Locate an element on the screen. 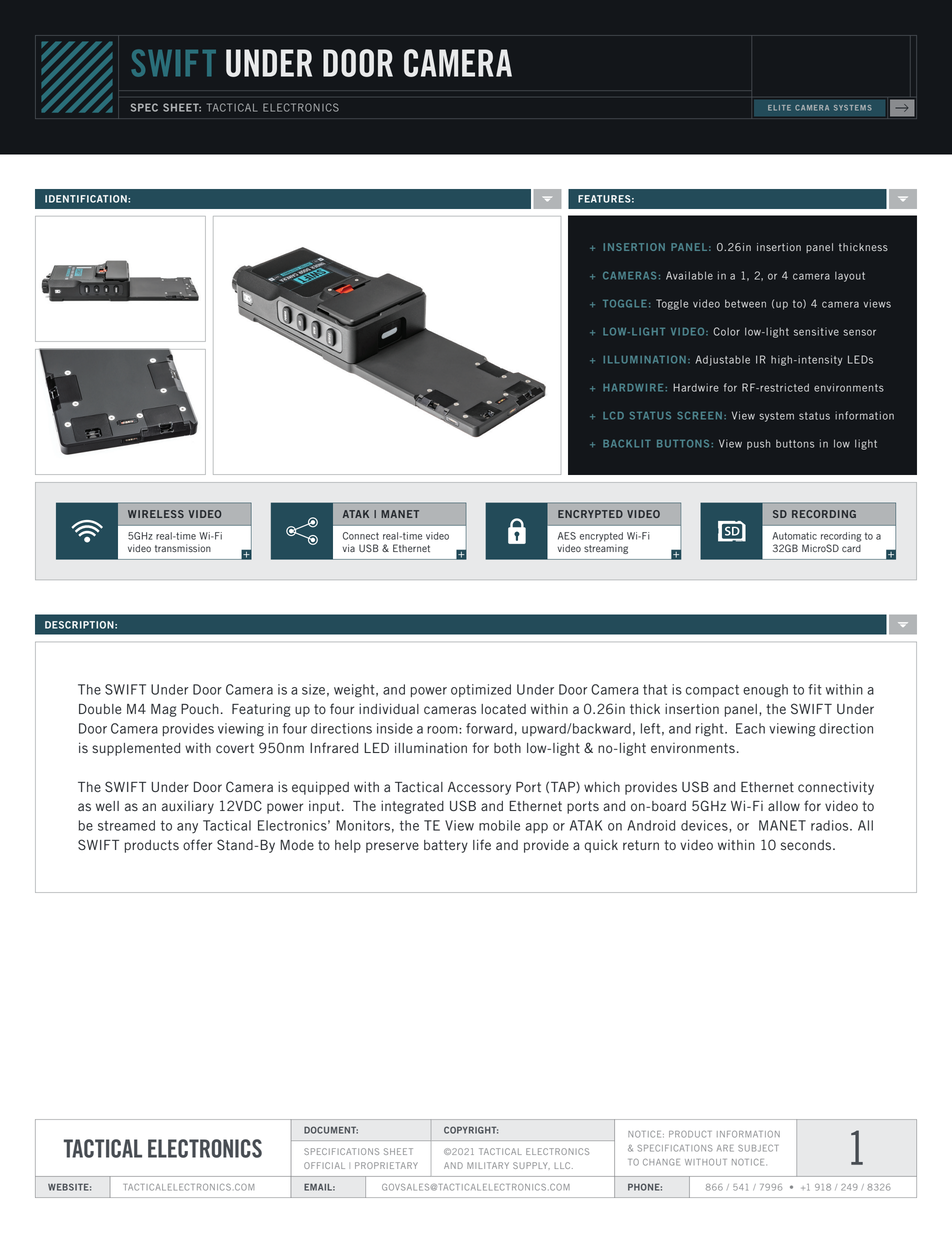 This screenshot has height=1233, width=952. Available is located at coordinates (689, 275).
